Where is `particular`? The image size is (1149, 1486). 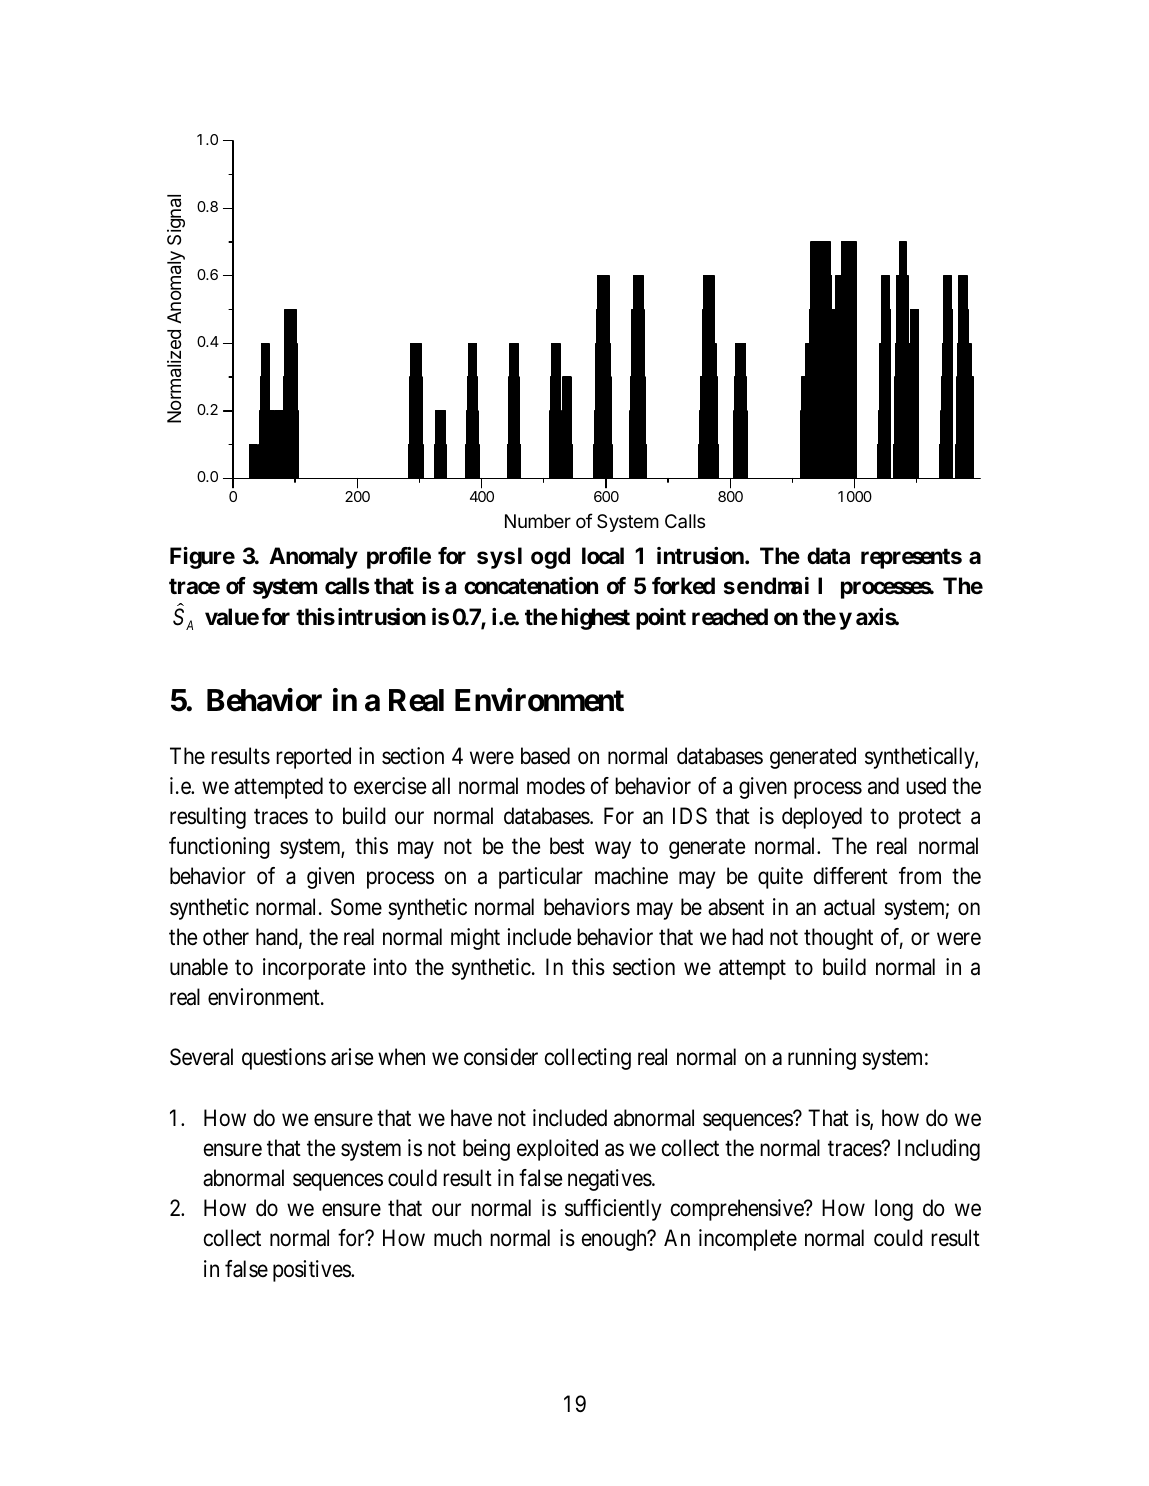
particular is located at coordinates (541, 878).
